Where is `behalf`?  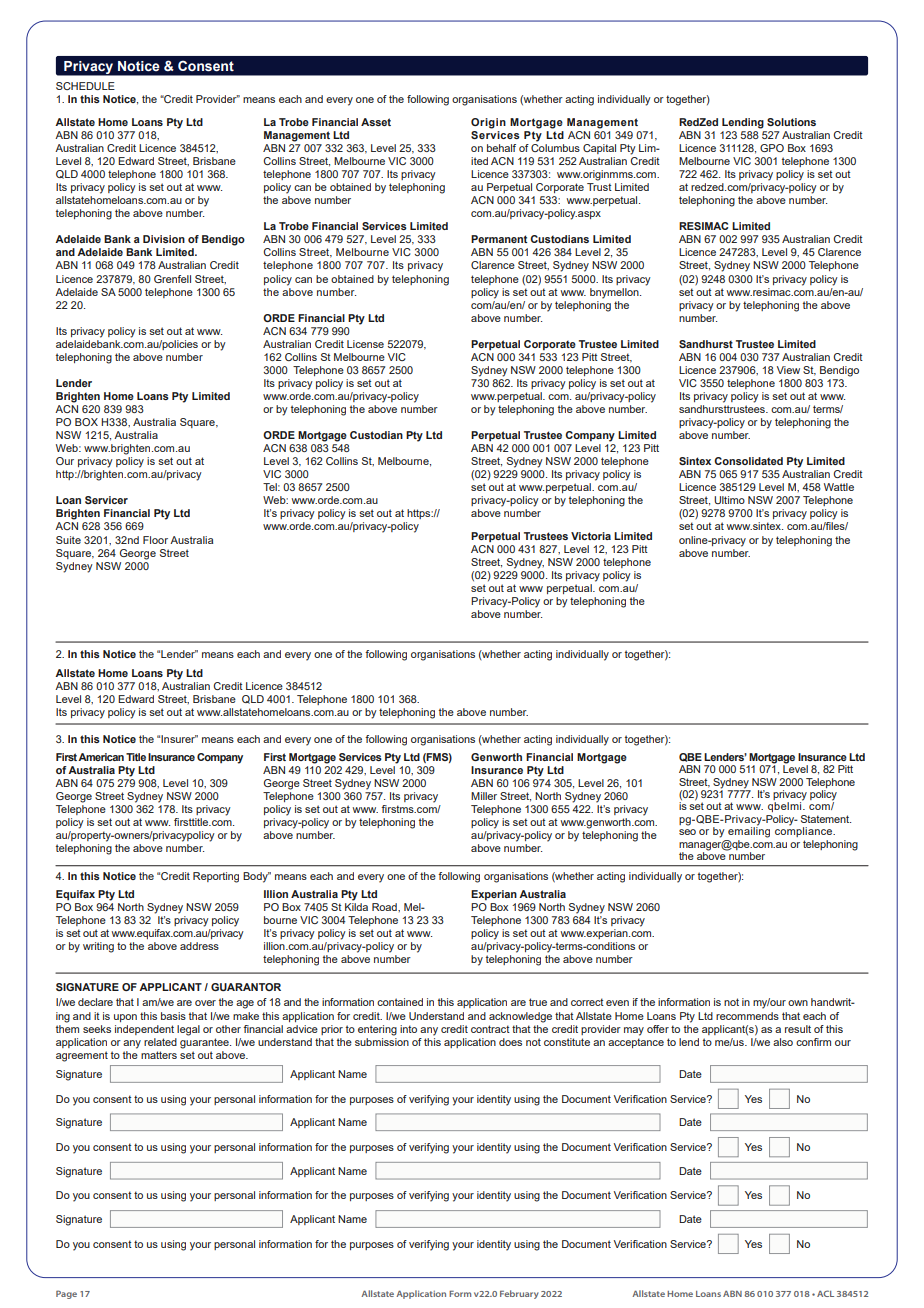 behalf is located at coordinates (501, 148).
